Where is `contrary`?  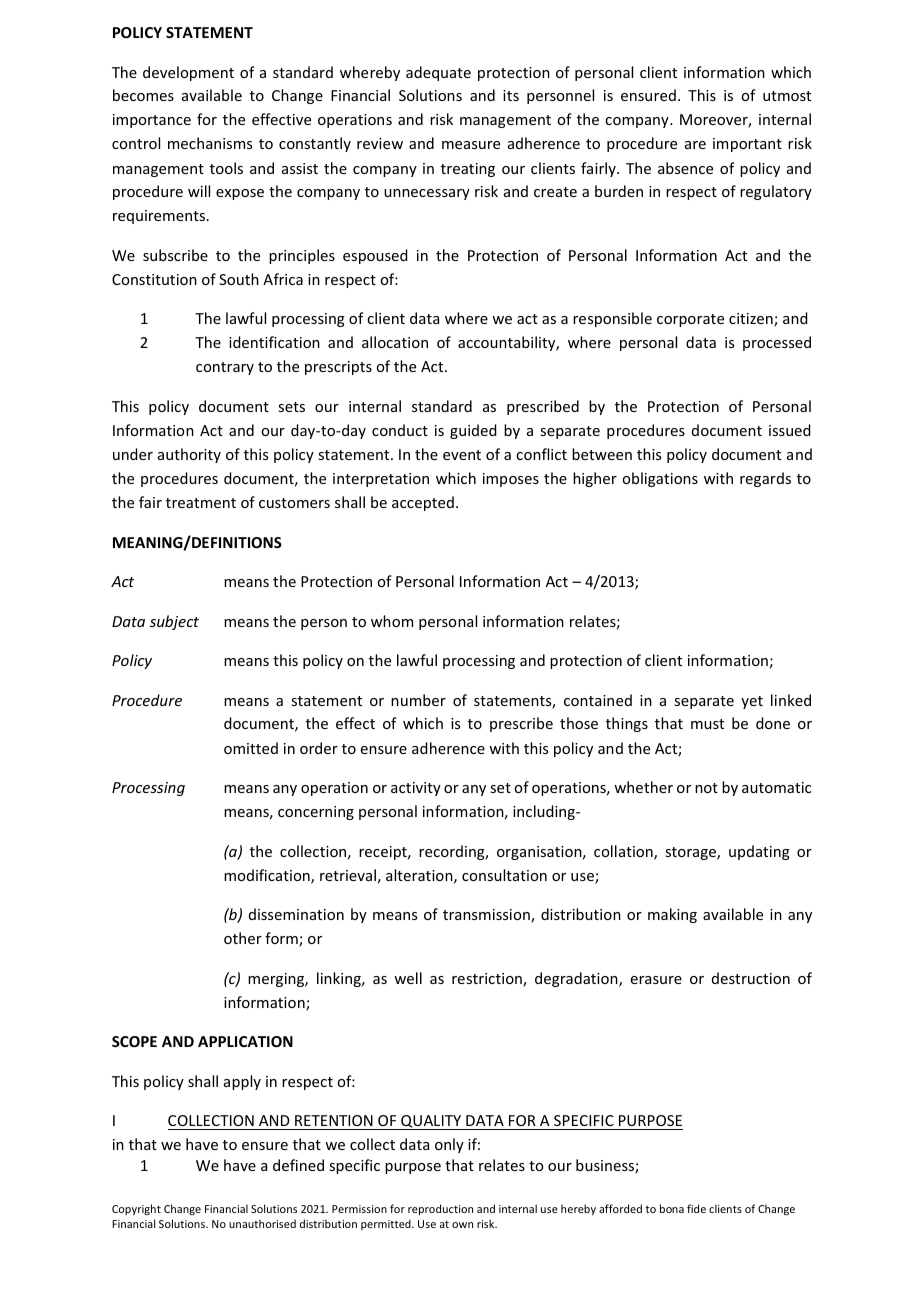
contrary is located at coordinates (225, 368).
